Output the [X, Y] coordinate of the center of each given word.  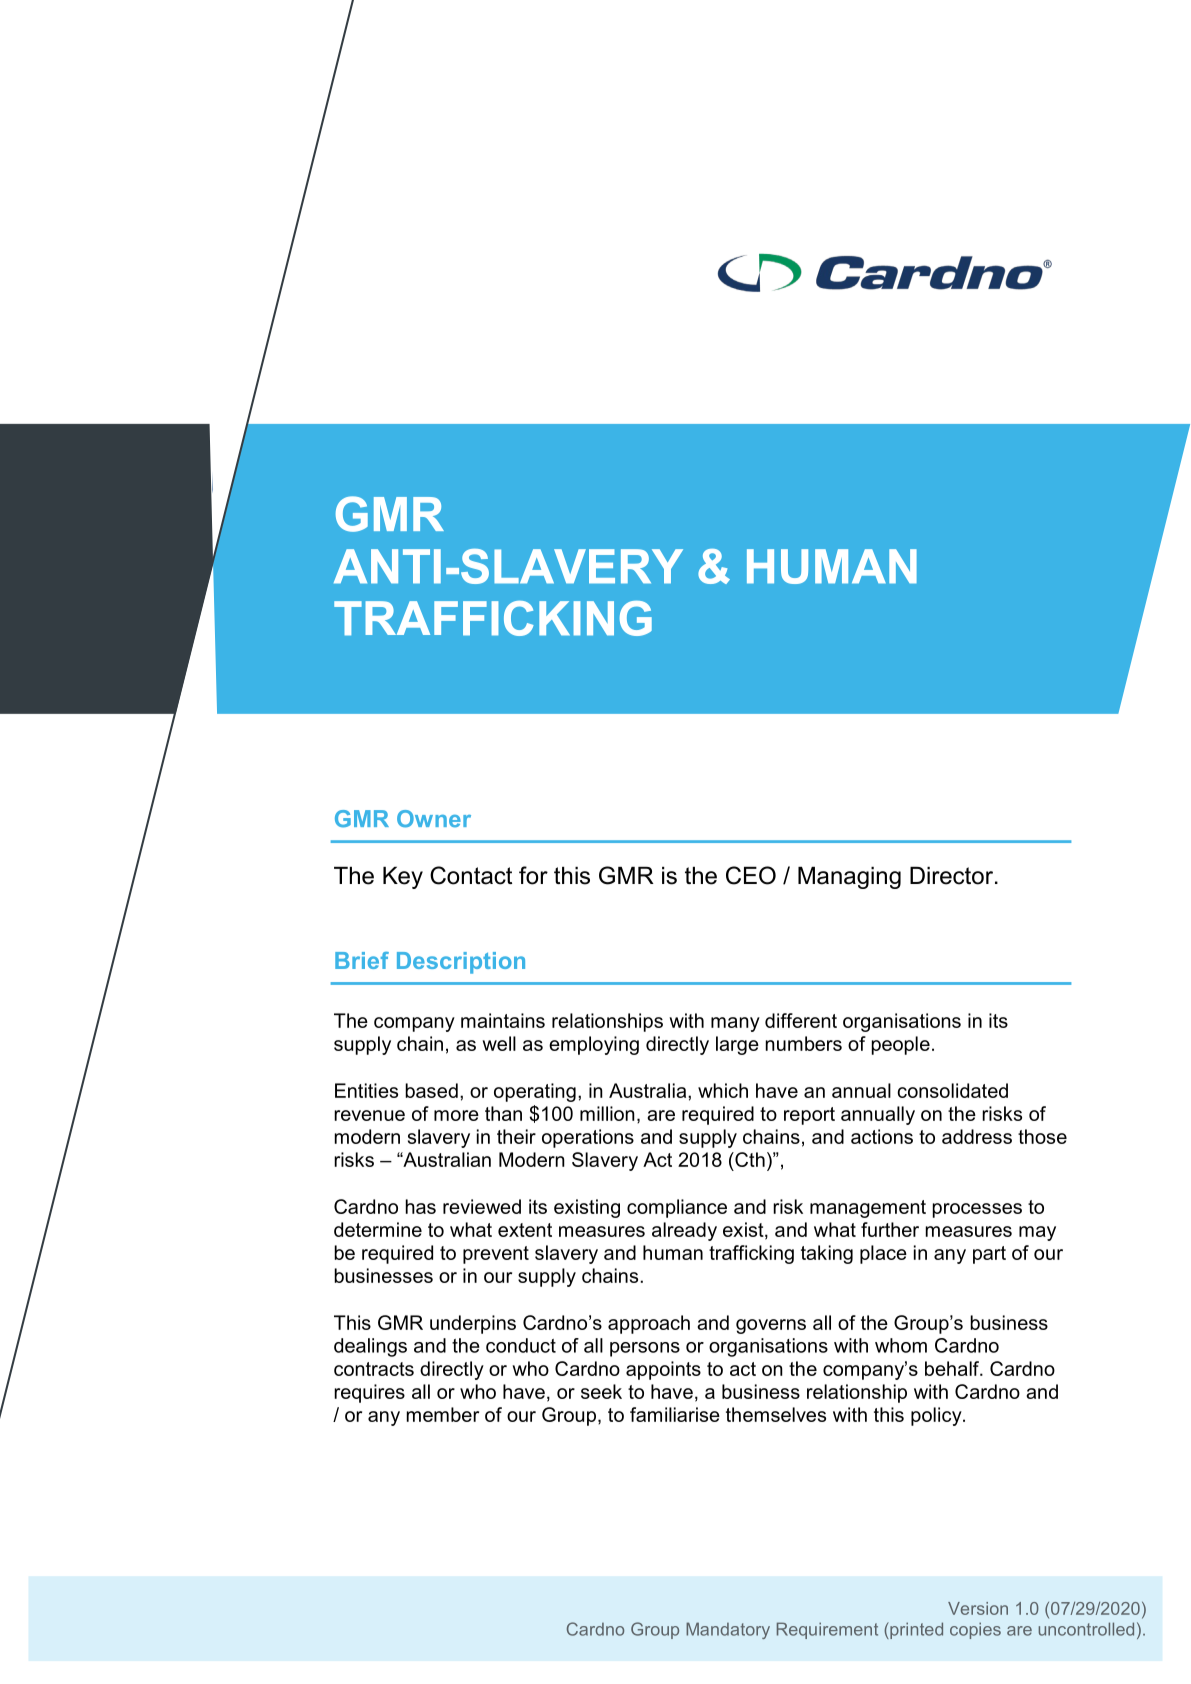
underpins [473, 1324]
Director [953, 876]
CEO [751, 875]
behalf [953, 1368]
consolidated [952, 1090]
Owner [434, 819]
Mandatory [728, 1630]
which [723, 1090]
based [431, 1090]
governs [771, 1326]
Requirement [827, 1630]
